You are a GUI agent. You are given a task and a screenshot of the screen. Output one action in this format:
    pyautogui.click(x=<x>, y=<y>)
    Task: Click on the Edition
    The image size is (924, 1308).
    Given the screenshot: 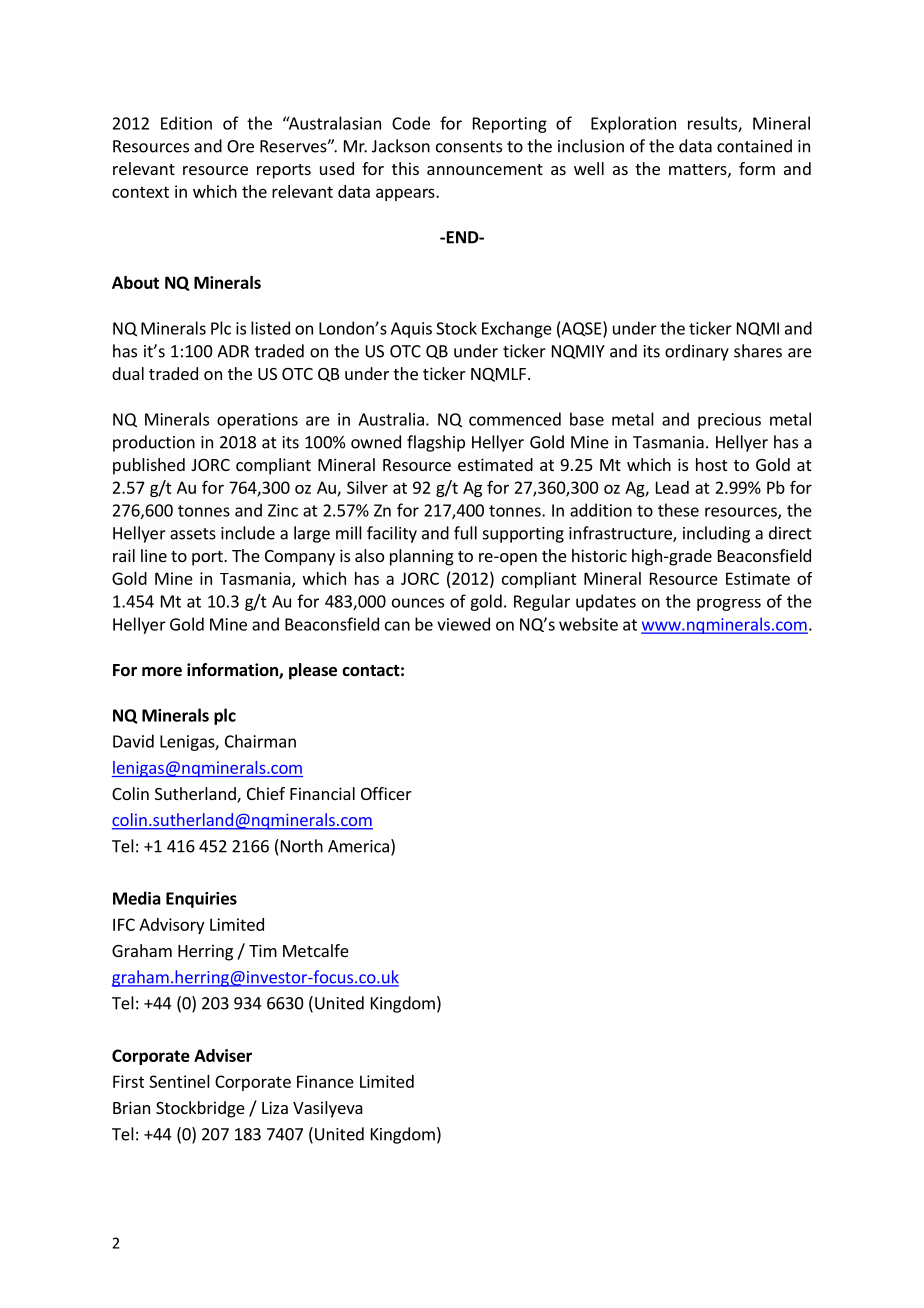 What is the action you would take?
    pyautogui.click(x=186, y=123)
